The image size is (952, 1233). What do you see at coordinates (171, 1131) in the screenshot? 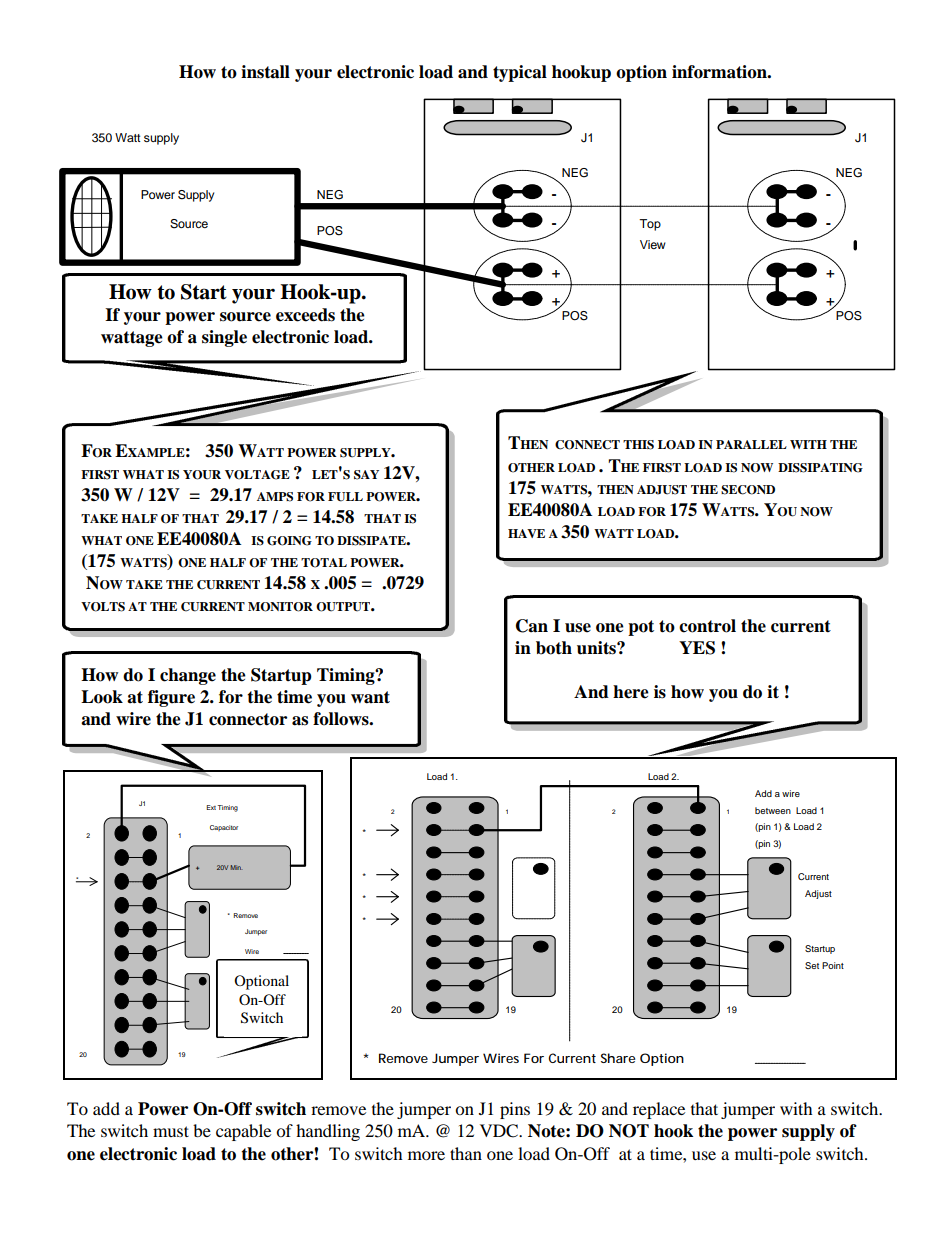
I see `must` at bounding box center [171, 1131].
